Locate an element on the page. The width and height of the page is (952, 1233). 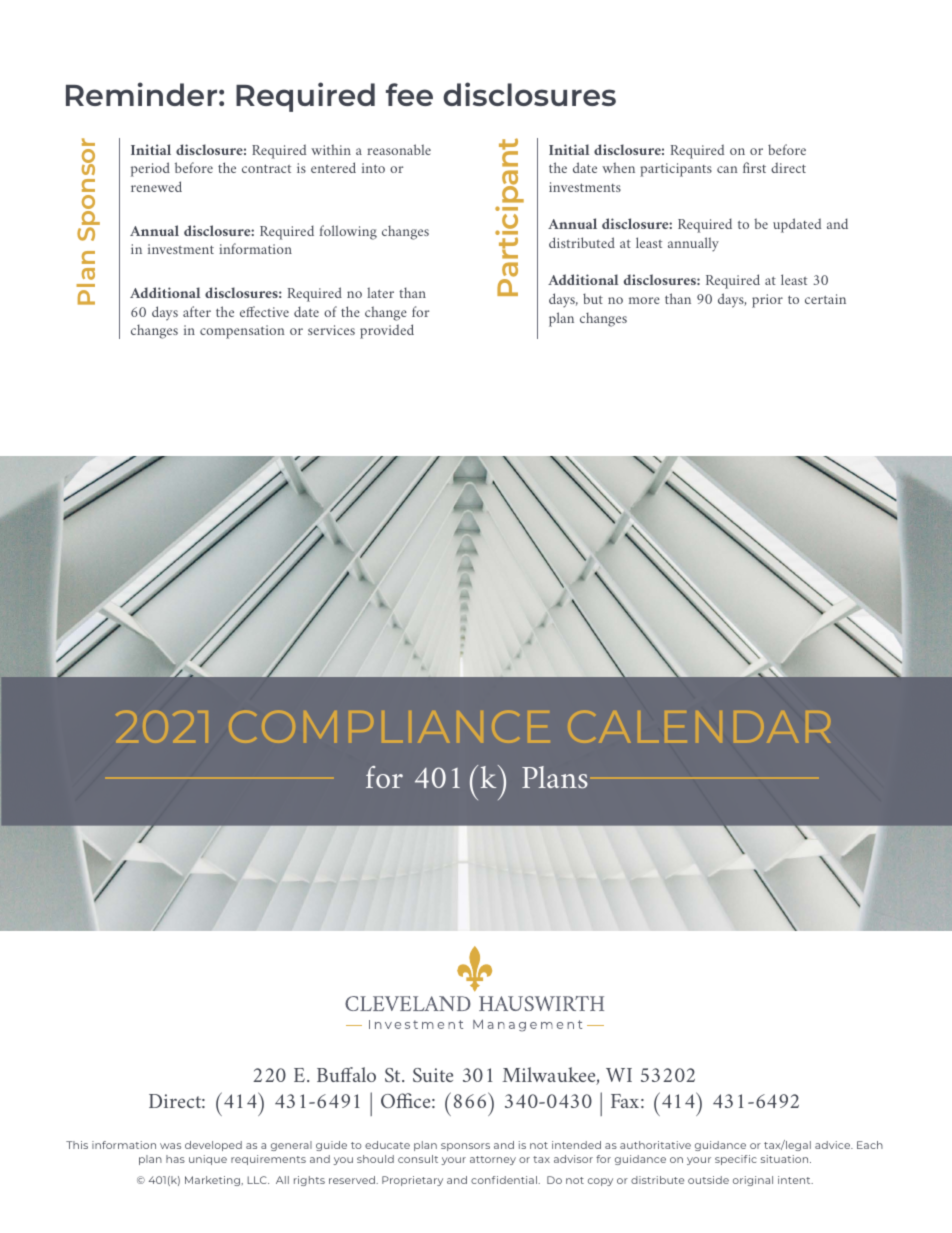
was is located at coordinates (170, 1146).
